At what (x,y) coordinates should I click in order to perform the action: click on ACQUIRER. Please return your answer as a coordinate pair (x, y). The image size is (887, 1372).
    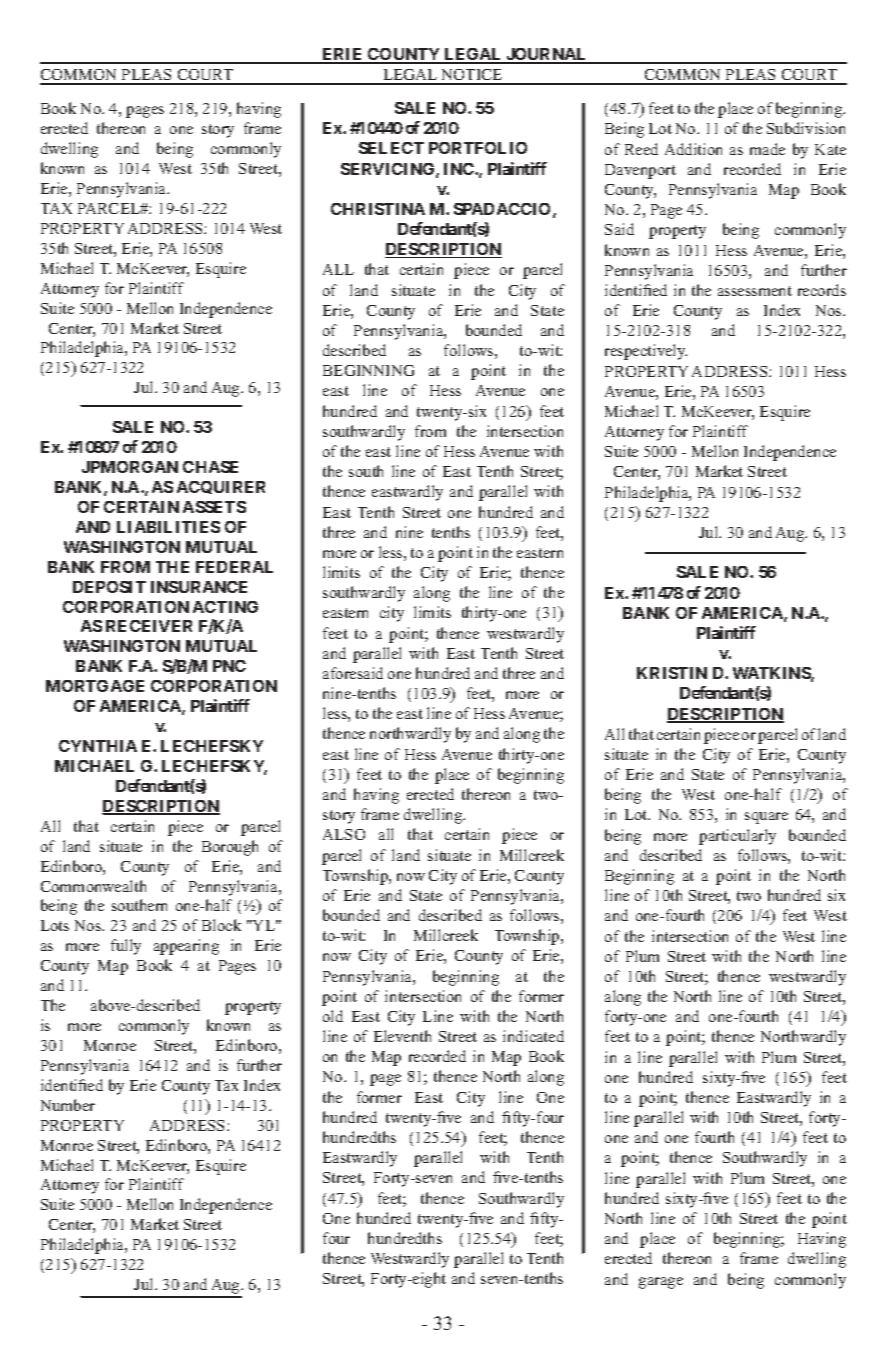
    Looking at the image, I should click on (221, 487).
